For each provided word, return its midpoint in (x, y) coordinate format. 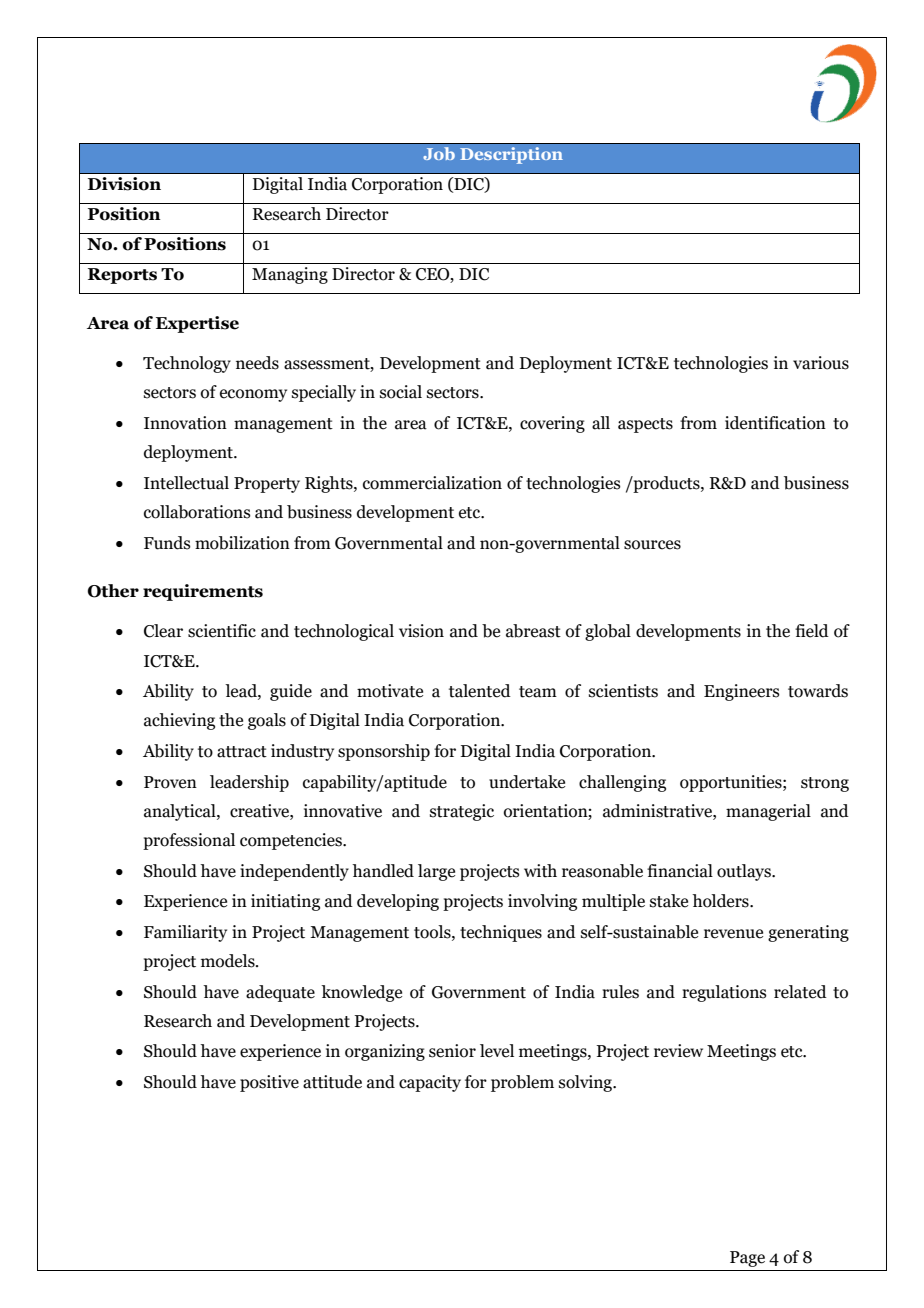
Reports (122, 276)
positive (269, 1083)
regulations (724, 993)
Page (747, 1259)
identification (775, 423)
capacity (430, 1083)
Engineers (742, 692)
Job (439, 153)
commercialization (432, 483)
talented (480, 691)
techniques (501, 933)
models (229, 961)
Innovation (185, 423)
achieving (179, 721)
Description (511, 155)
